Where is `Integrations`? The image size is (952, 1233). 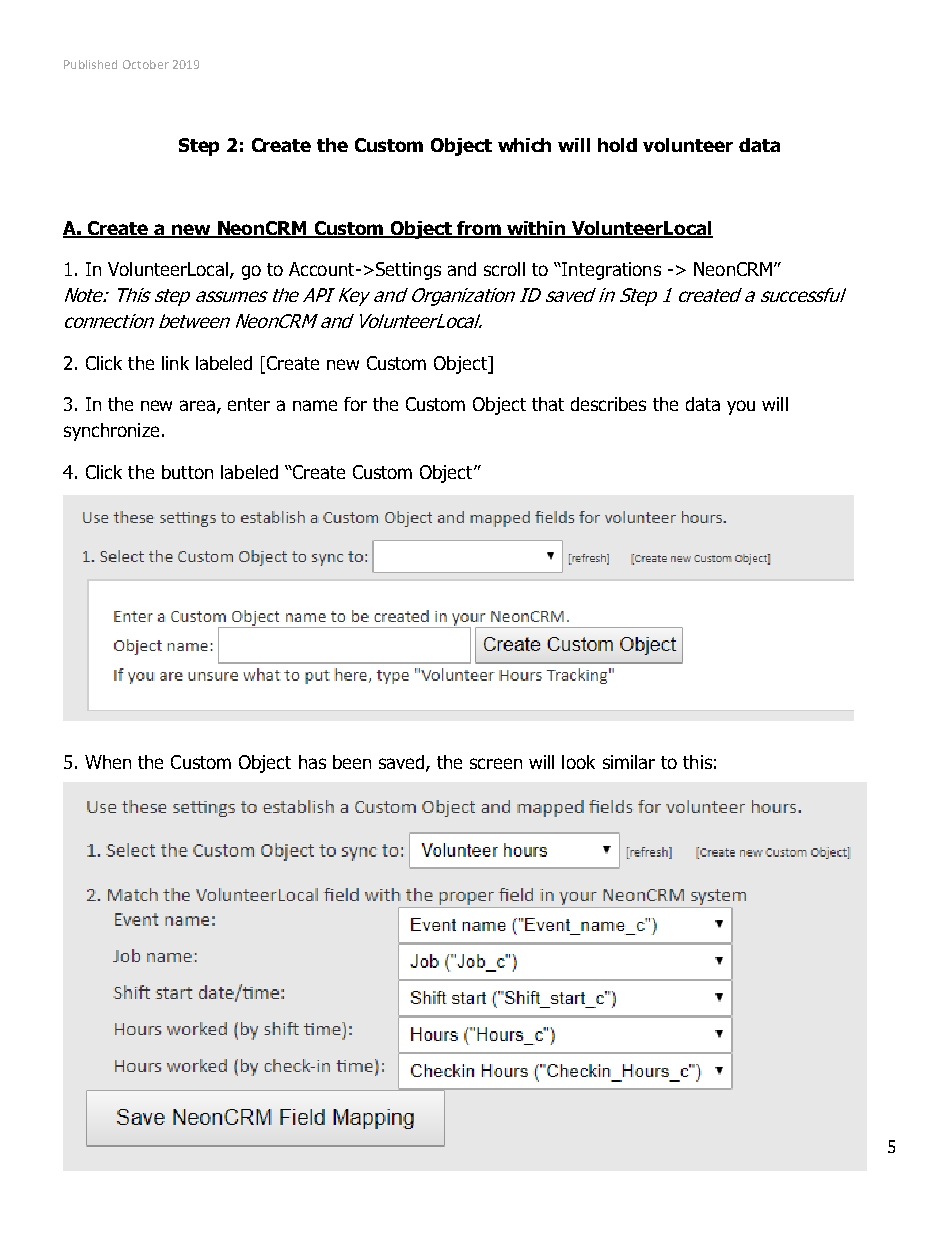 Integrations is located at coordinates (610, 271).
